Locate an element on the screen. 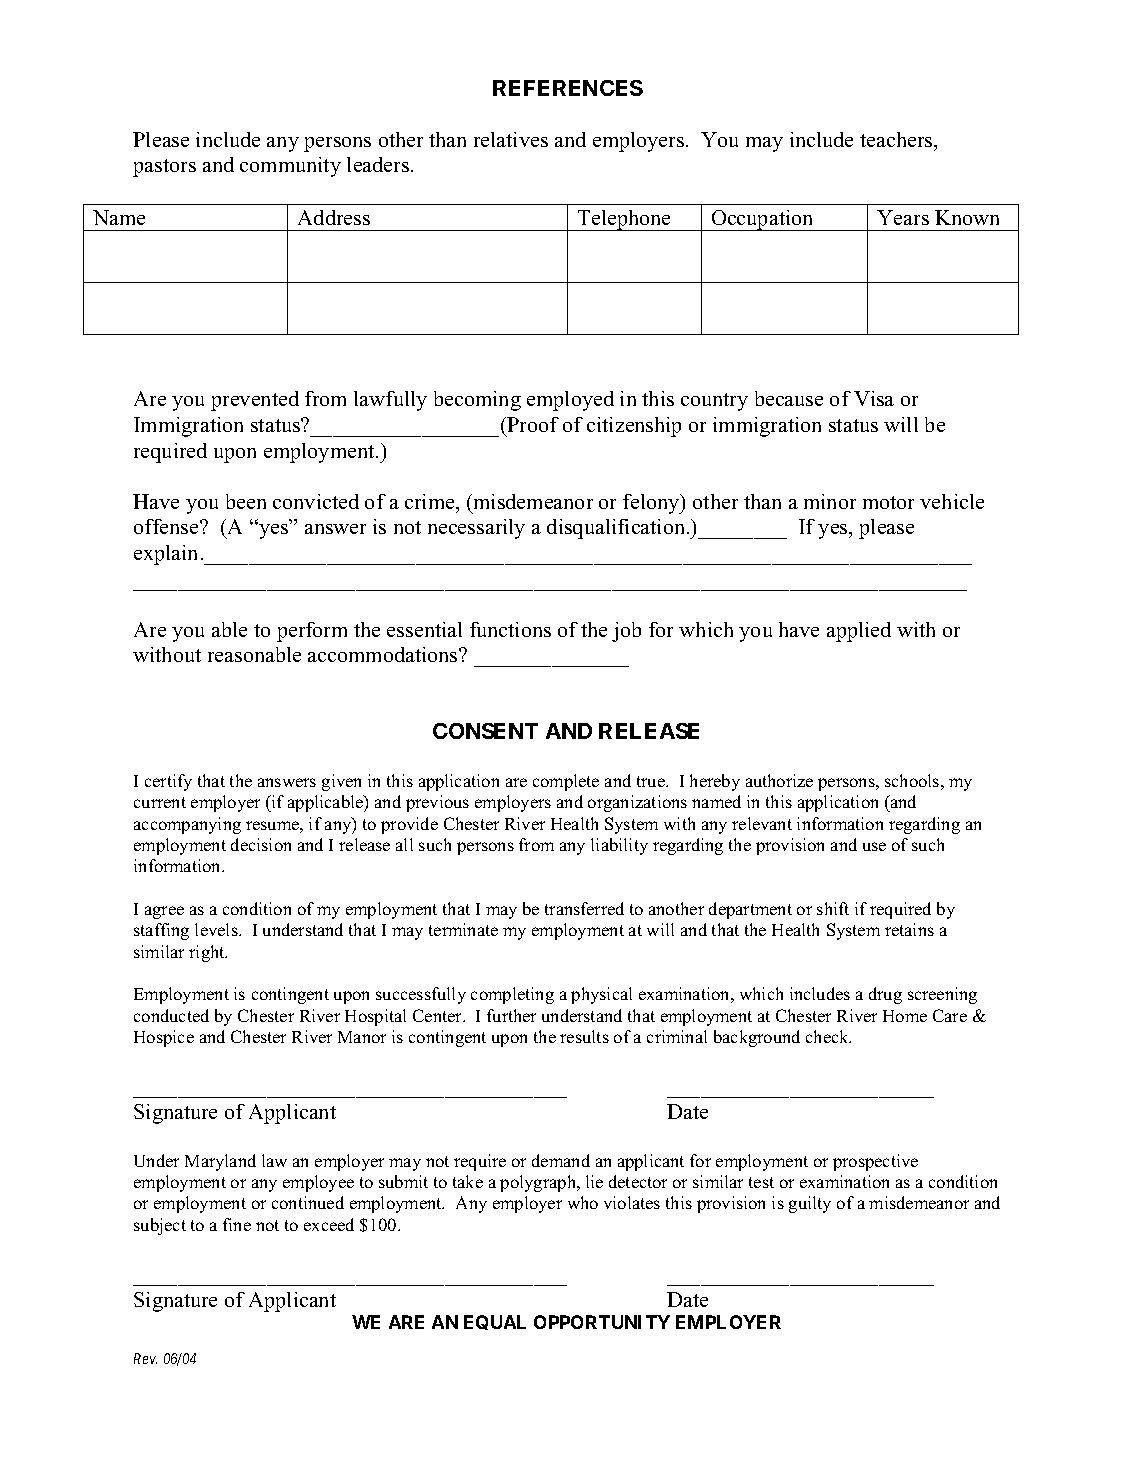 The width and height of the screenshot is (1135, 1469). REFERENCES is located at coordinates (568, 88).
